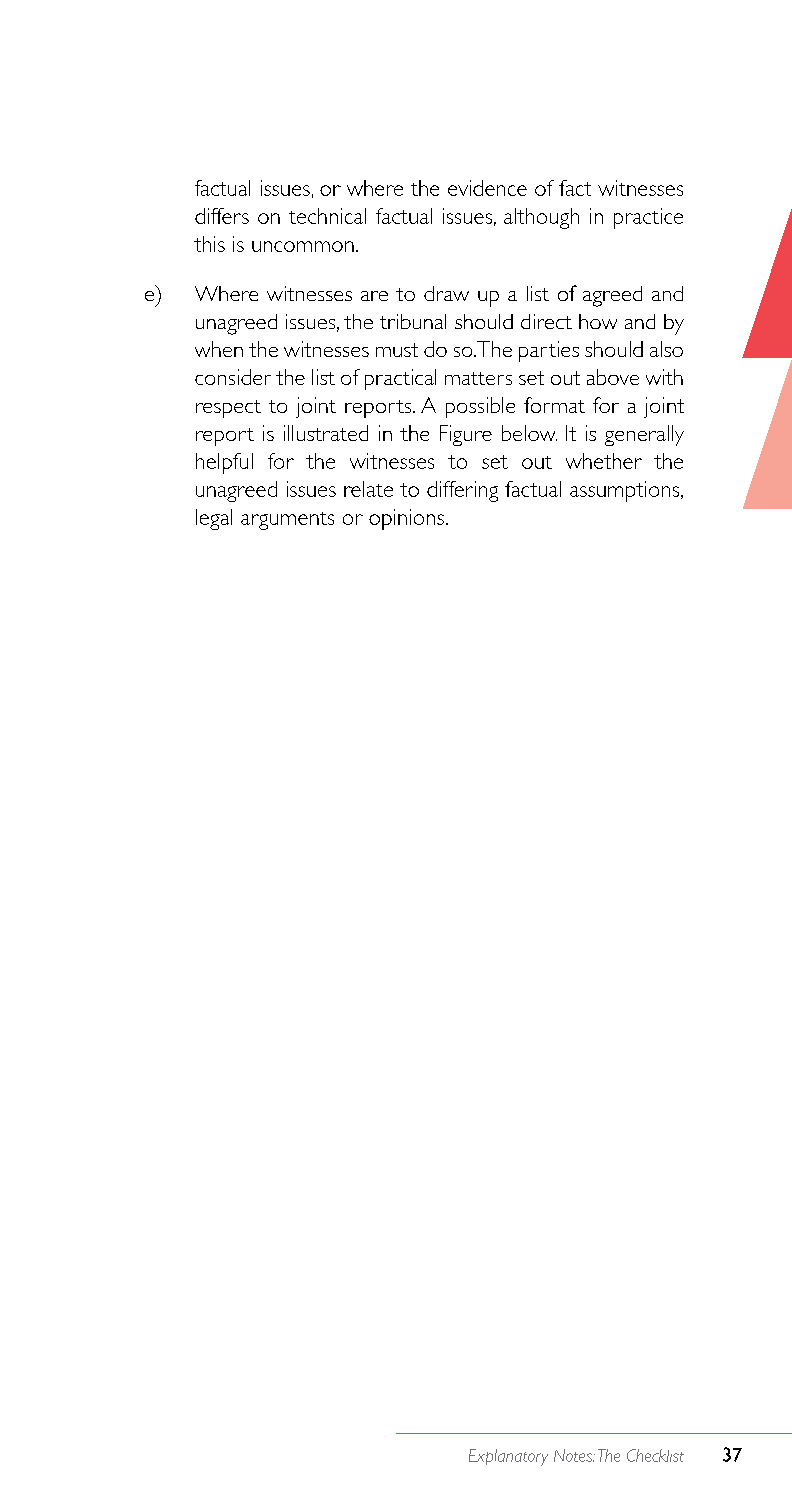 This screenshot has width=792, height=1512. Describe the element at coordinates (648, 218) in the screenshot. I see `practice` at that location.
